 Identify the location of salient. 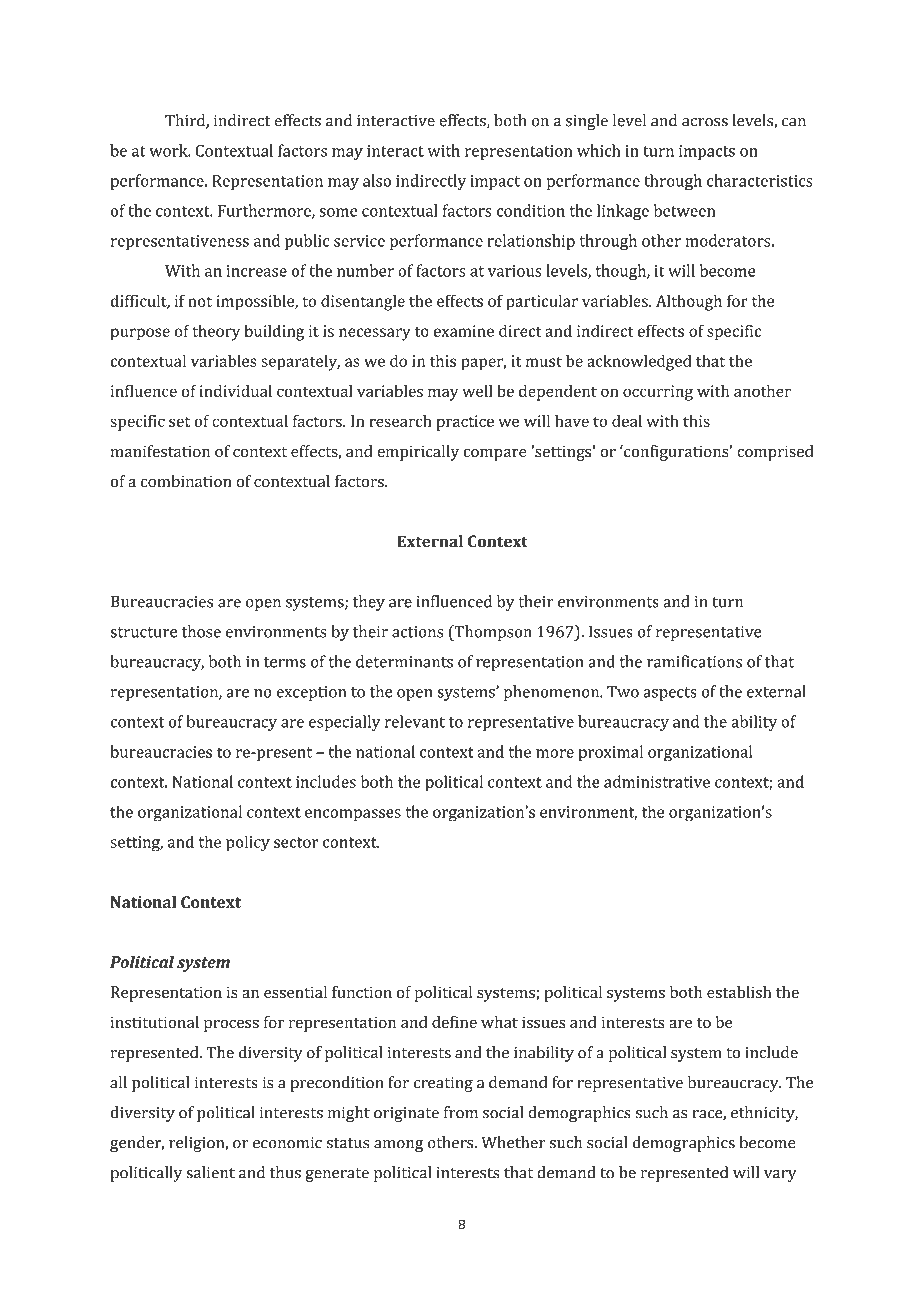
(210, 1172).
